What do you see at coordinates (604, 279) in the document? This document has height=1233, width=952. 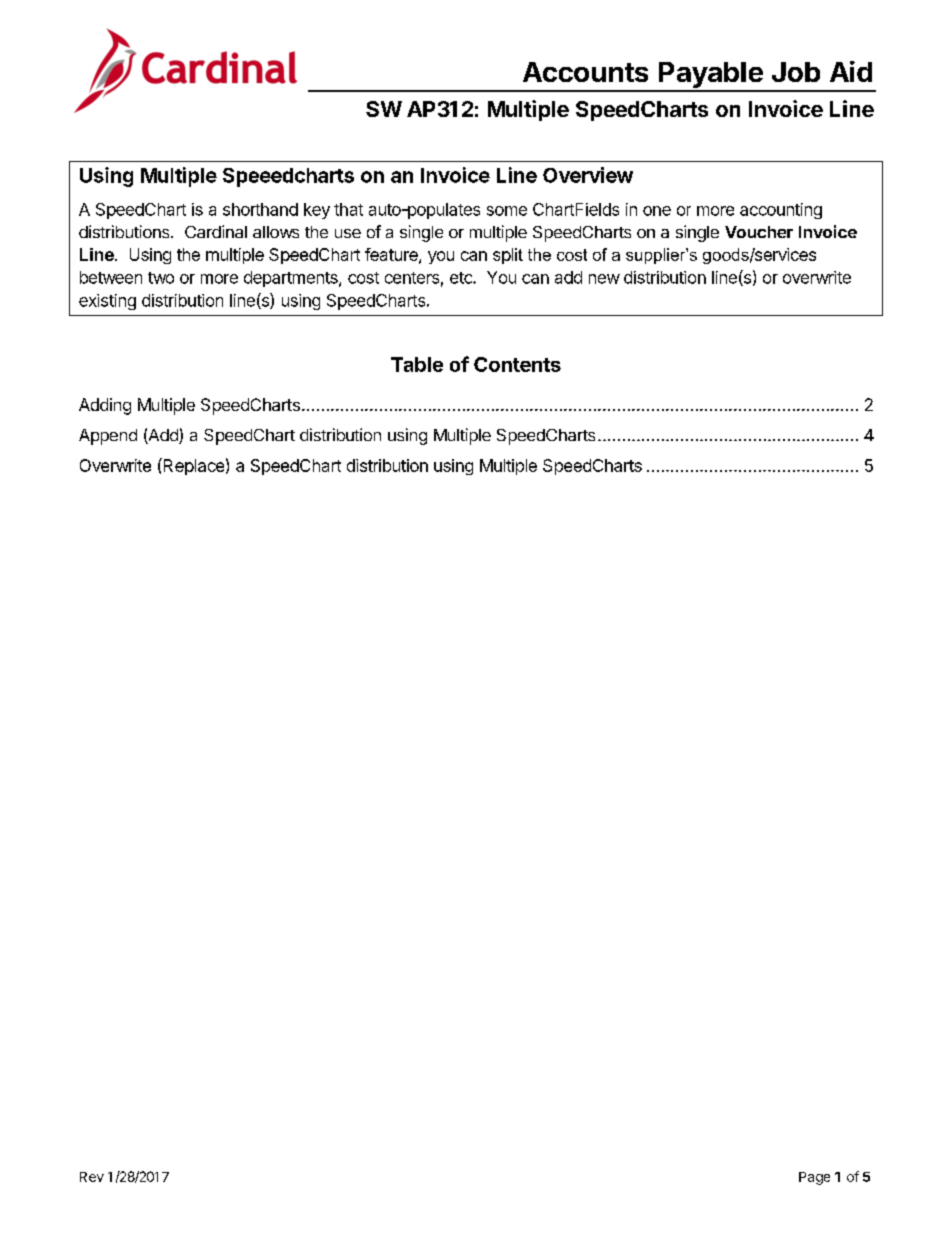 I see `new` at bounding box center [604, 279].
